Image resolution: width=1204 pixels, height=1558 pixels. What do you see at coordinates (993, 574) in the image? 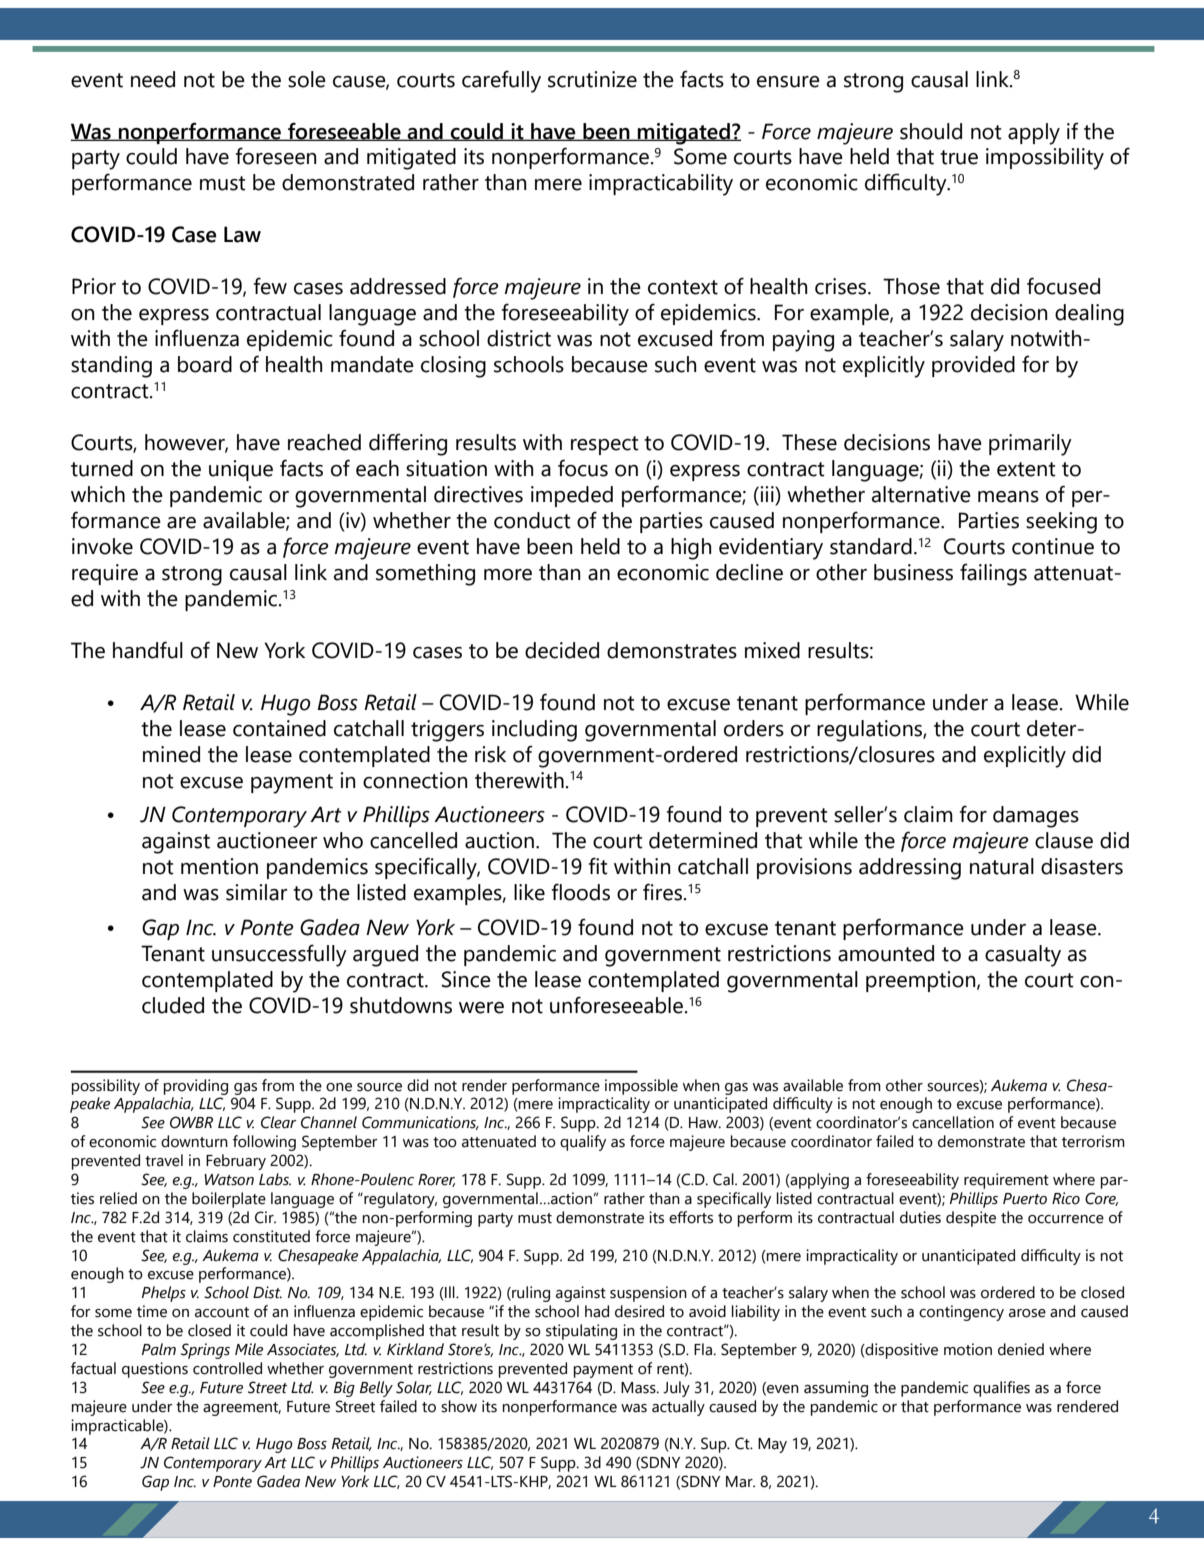
I see `failings` at bounding box center [993, 574].
